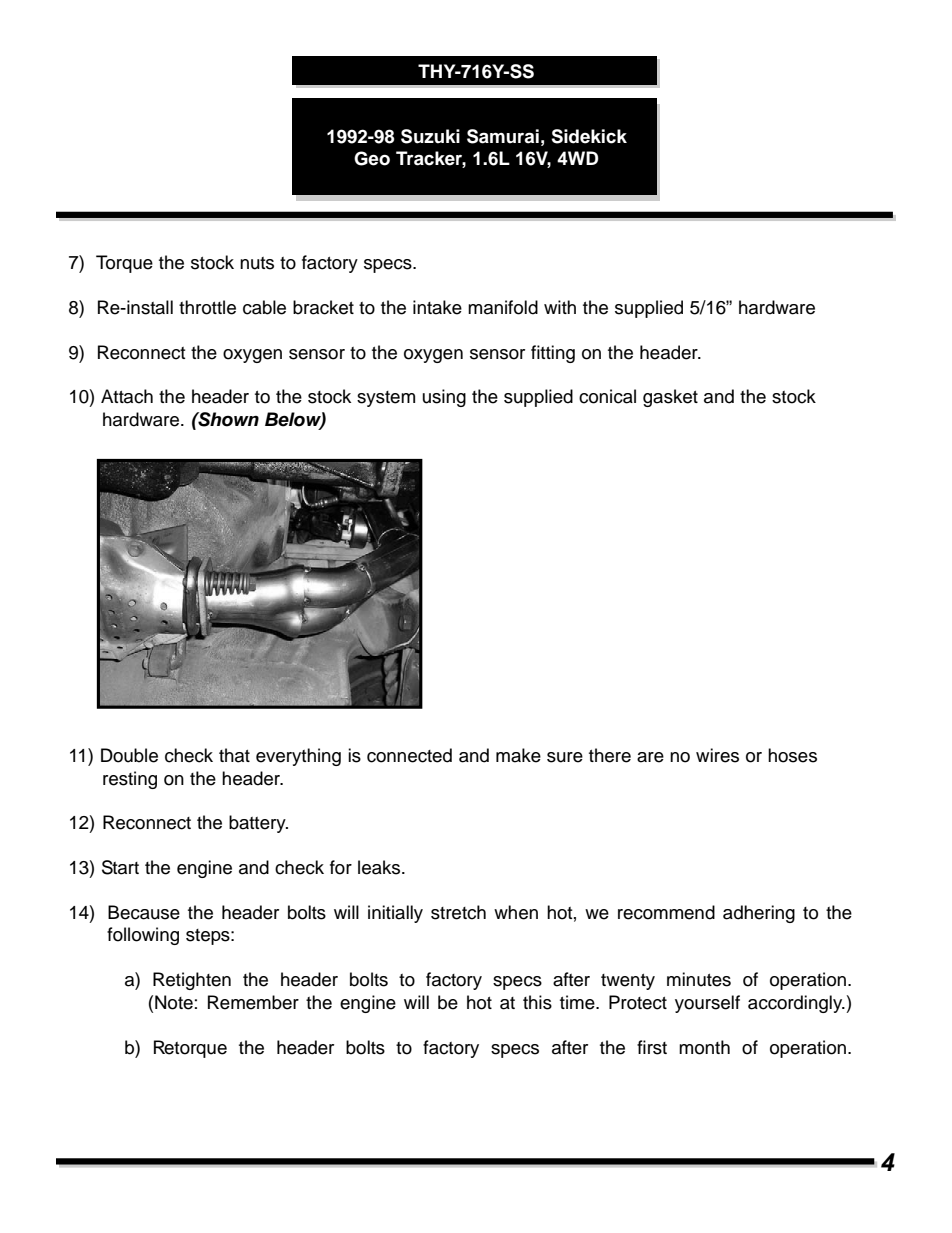  Describe the element at coordinates (257, 263) in the screenshot. I see `nuts` at that location.
